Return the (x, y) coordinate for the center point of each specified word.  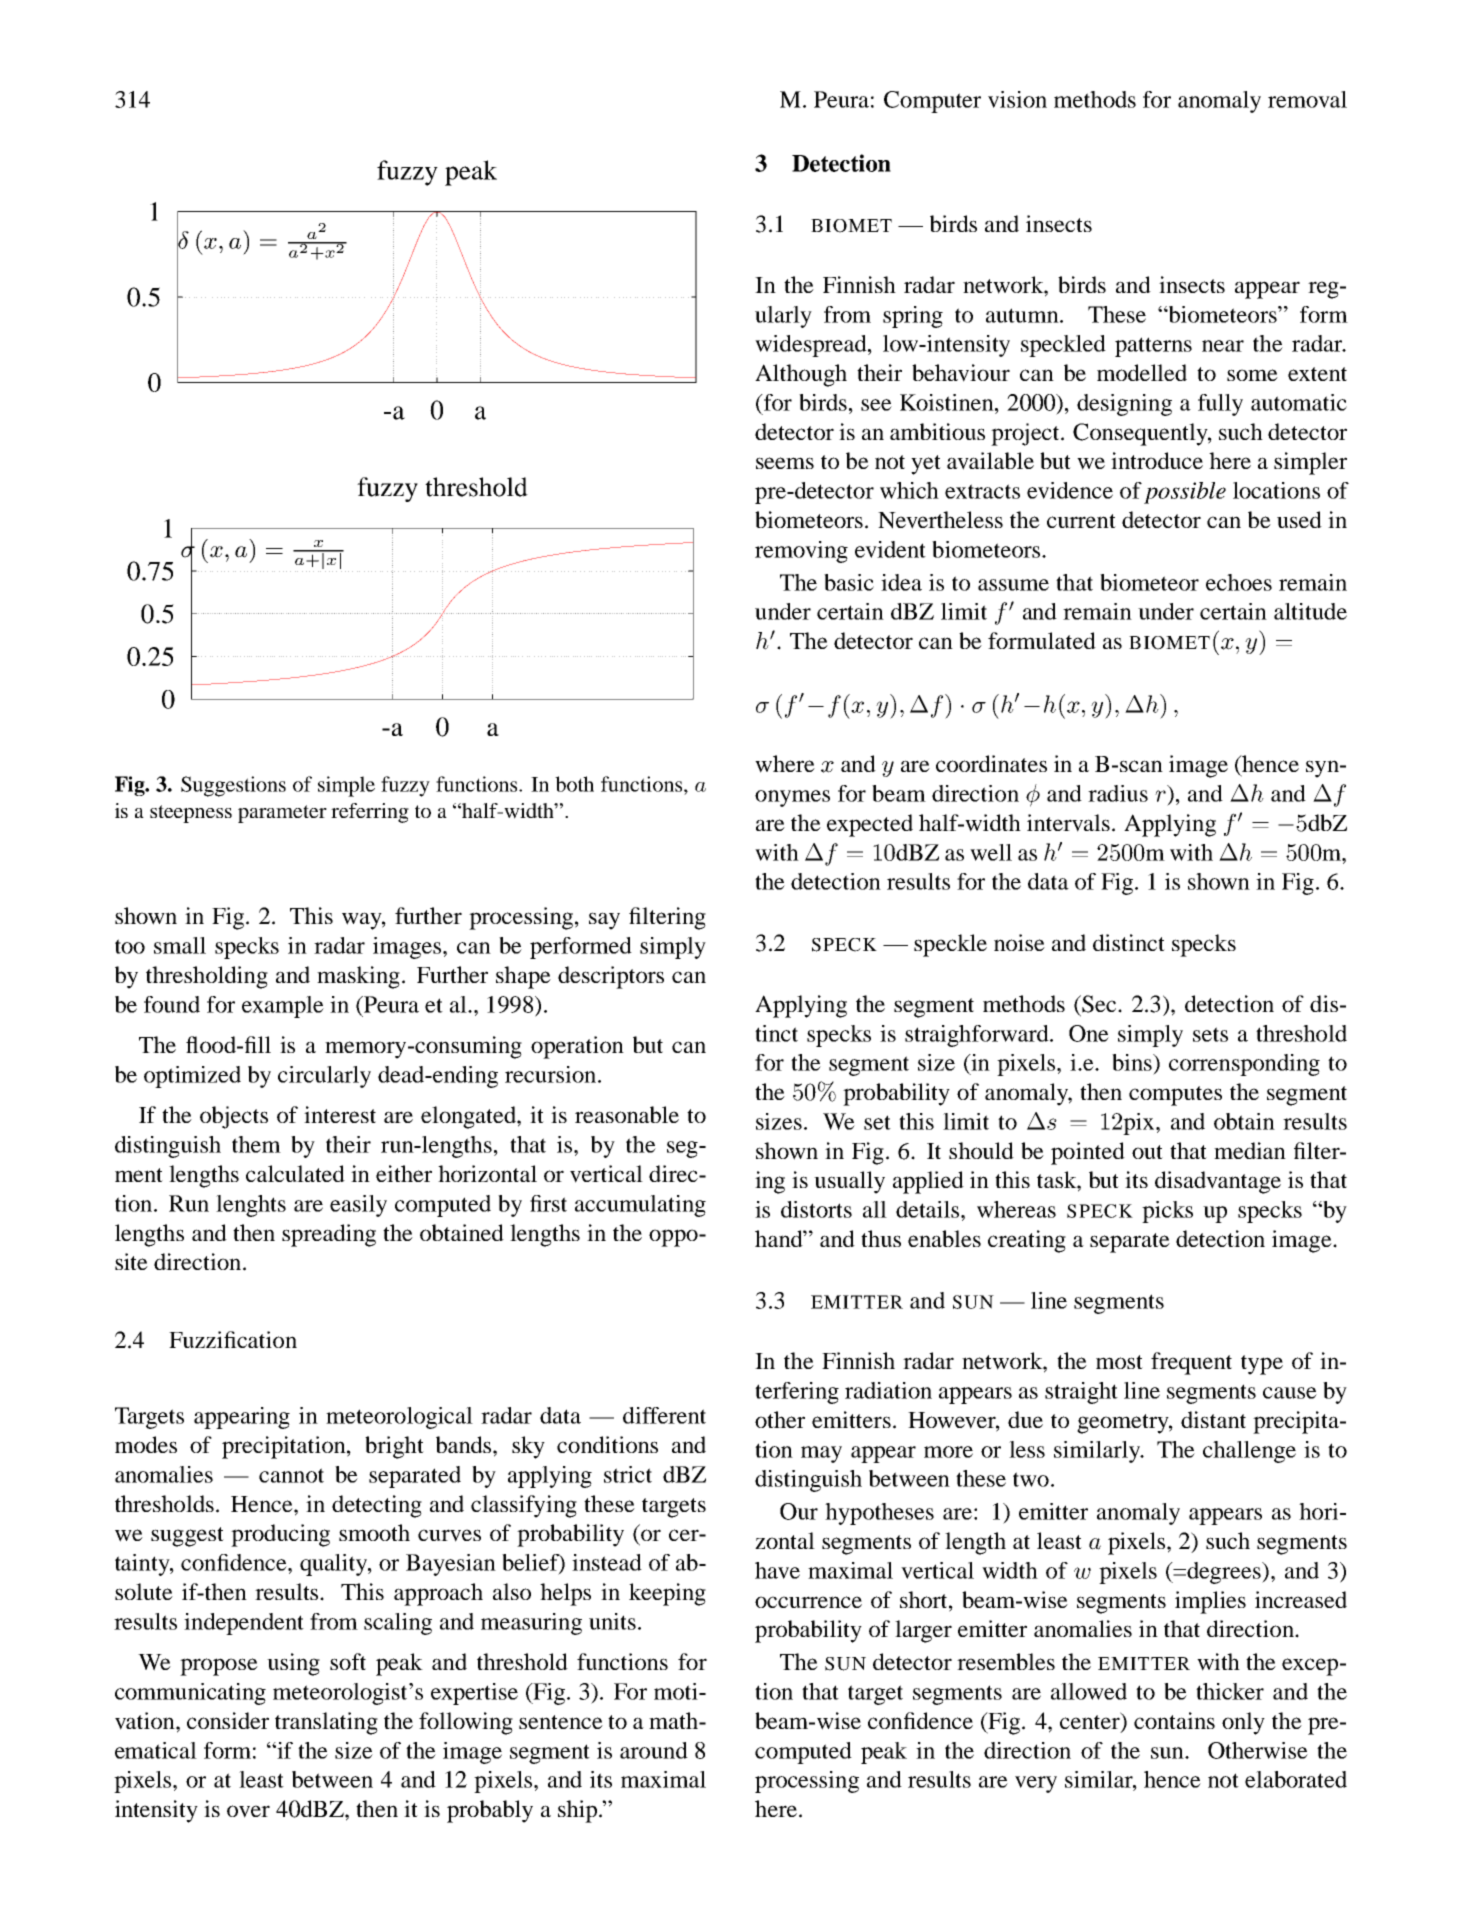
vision (1017, 99)
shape (523, 977)
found (172, 1004)
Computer (932, 102)
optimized (192, 1077)
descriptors (611, 977)
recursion (550, 1074)
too (130, 946)
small (180, 945)
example (283, 1007)
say (604, 921)
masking (358, 977)
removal (1307, 99)
